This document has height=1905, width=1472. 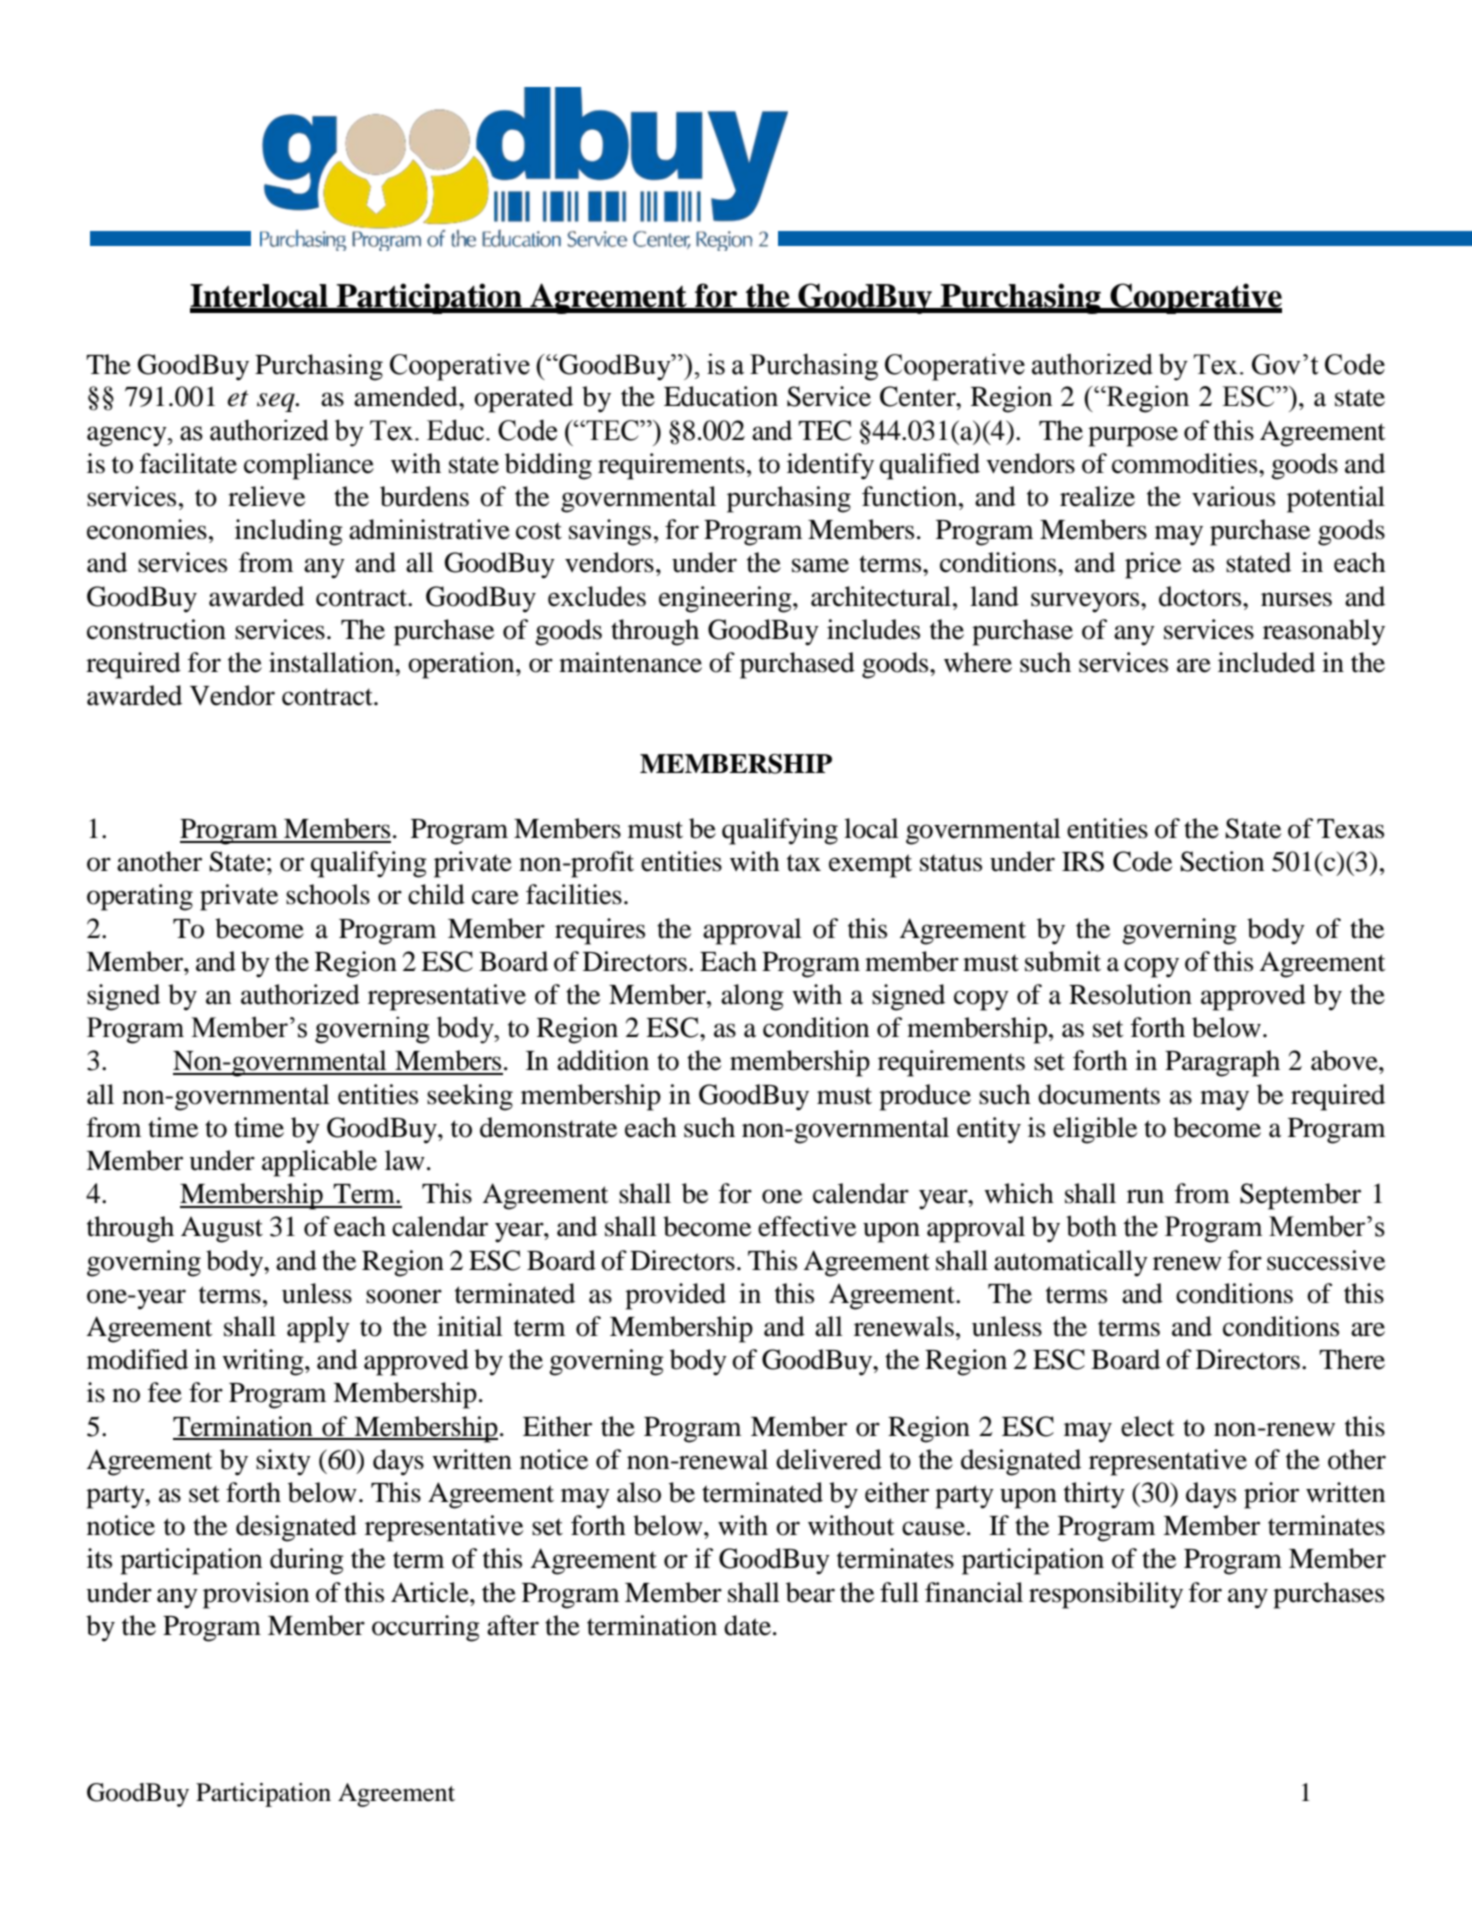 I want to click on included, so click(x=1266, y=662).
